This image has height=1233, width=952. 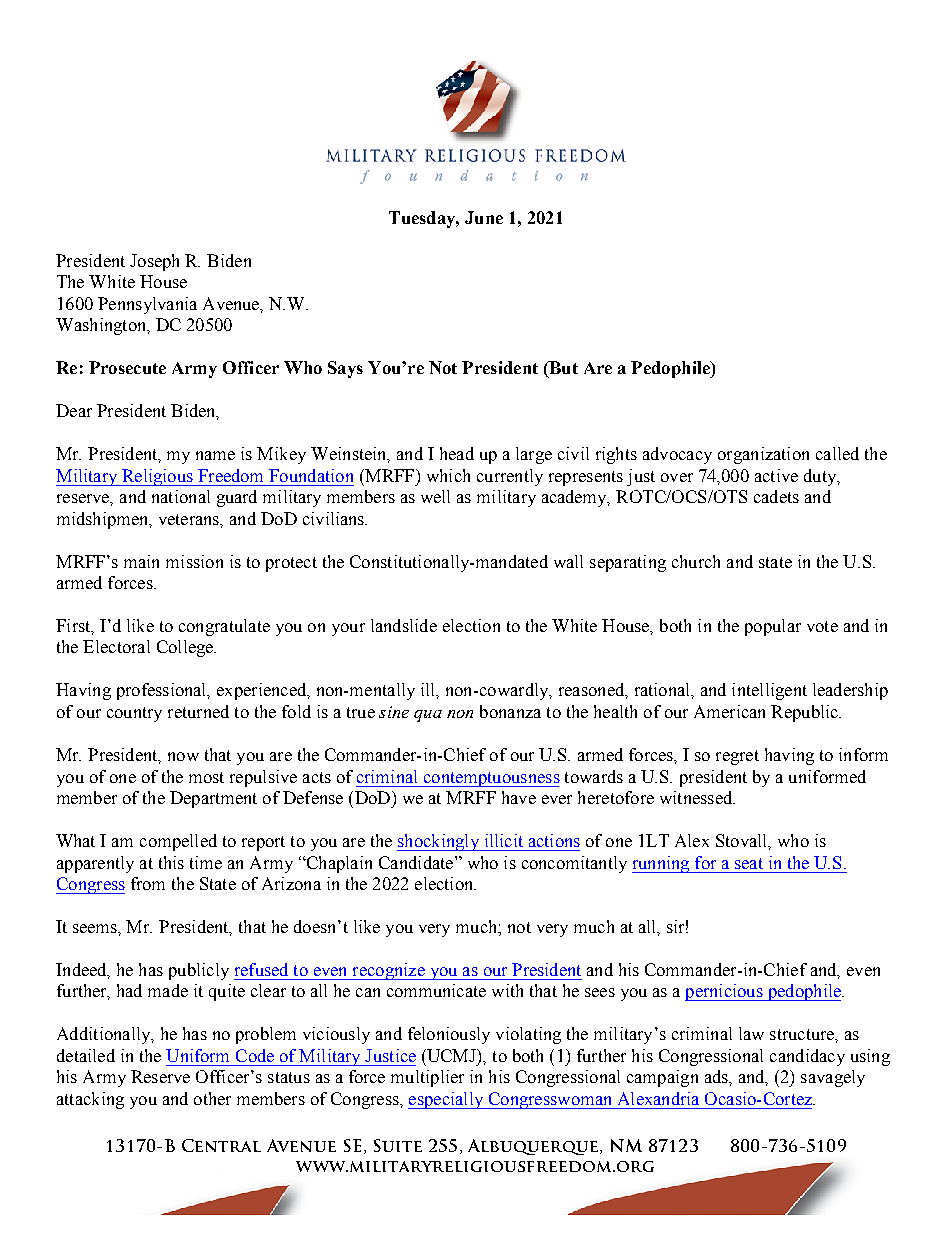 I want to click on Joseph, so click(x=154, y=262).
